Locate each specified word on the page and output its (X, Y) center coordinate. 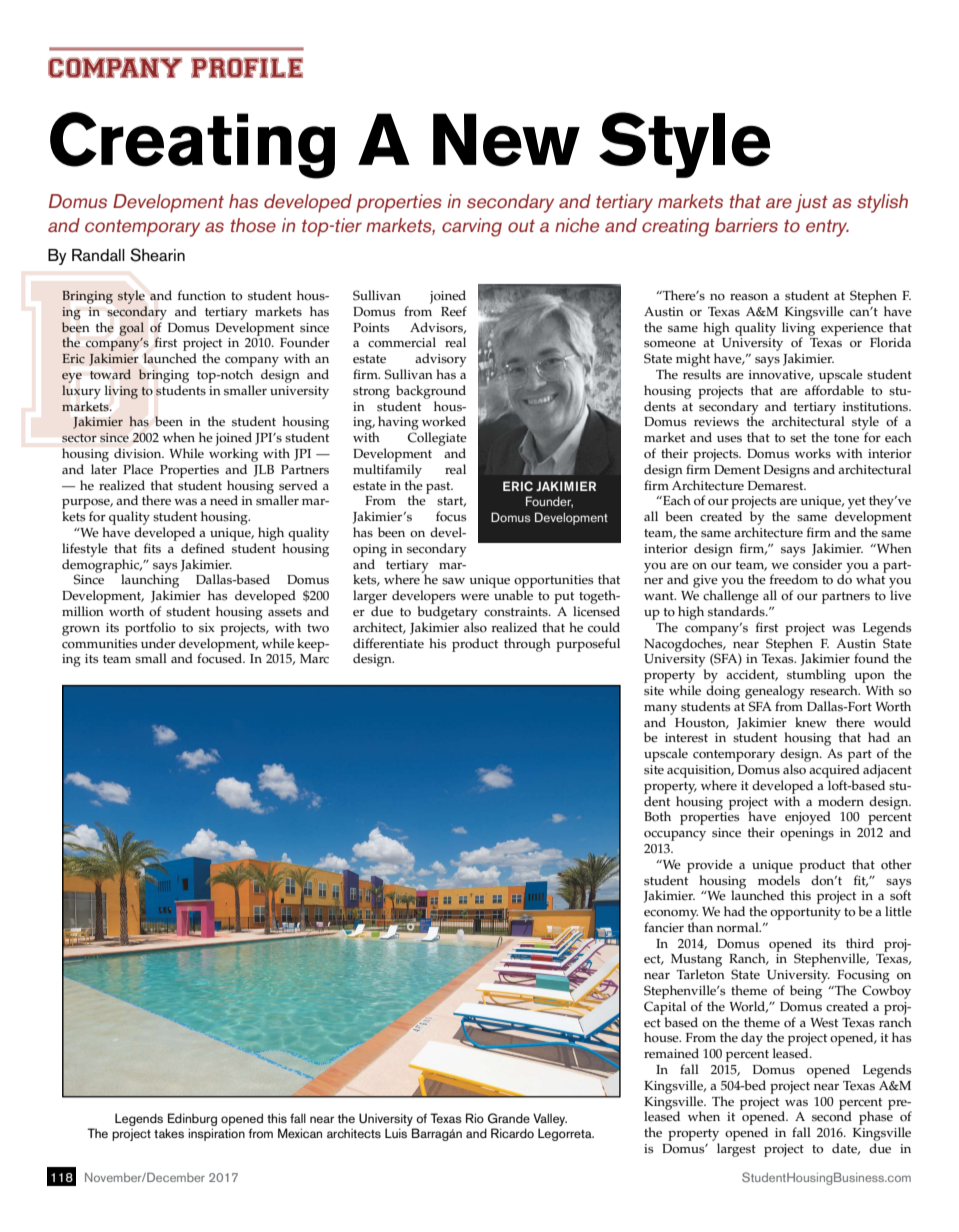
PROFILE (247, 67)
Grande (509, 1118)
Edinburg (192, 1119)
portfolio (150, 629)
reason (749, 297)
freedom (794, 579)
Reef (454, 311)
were (475, 597)
